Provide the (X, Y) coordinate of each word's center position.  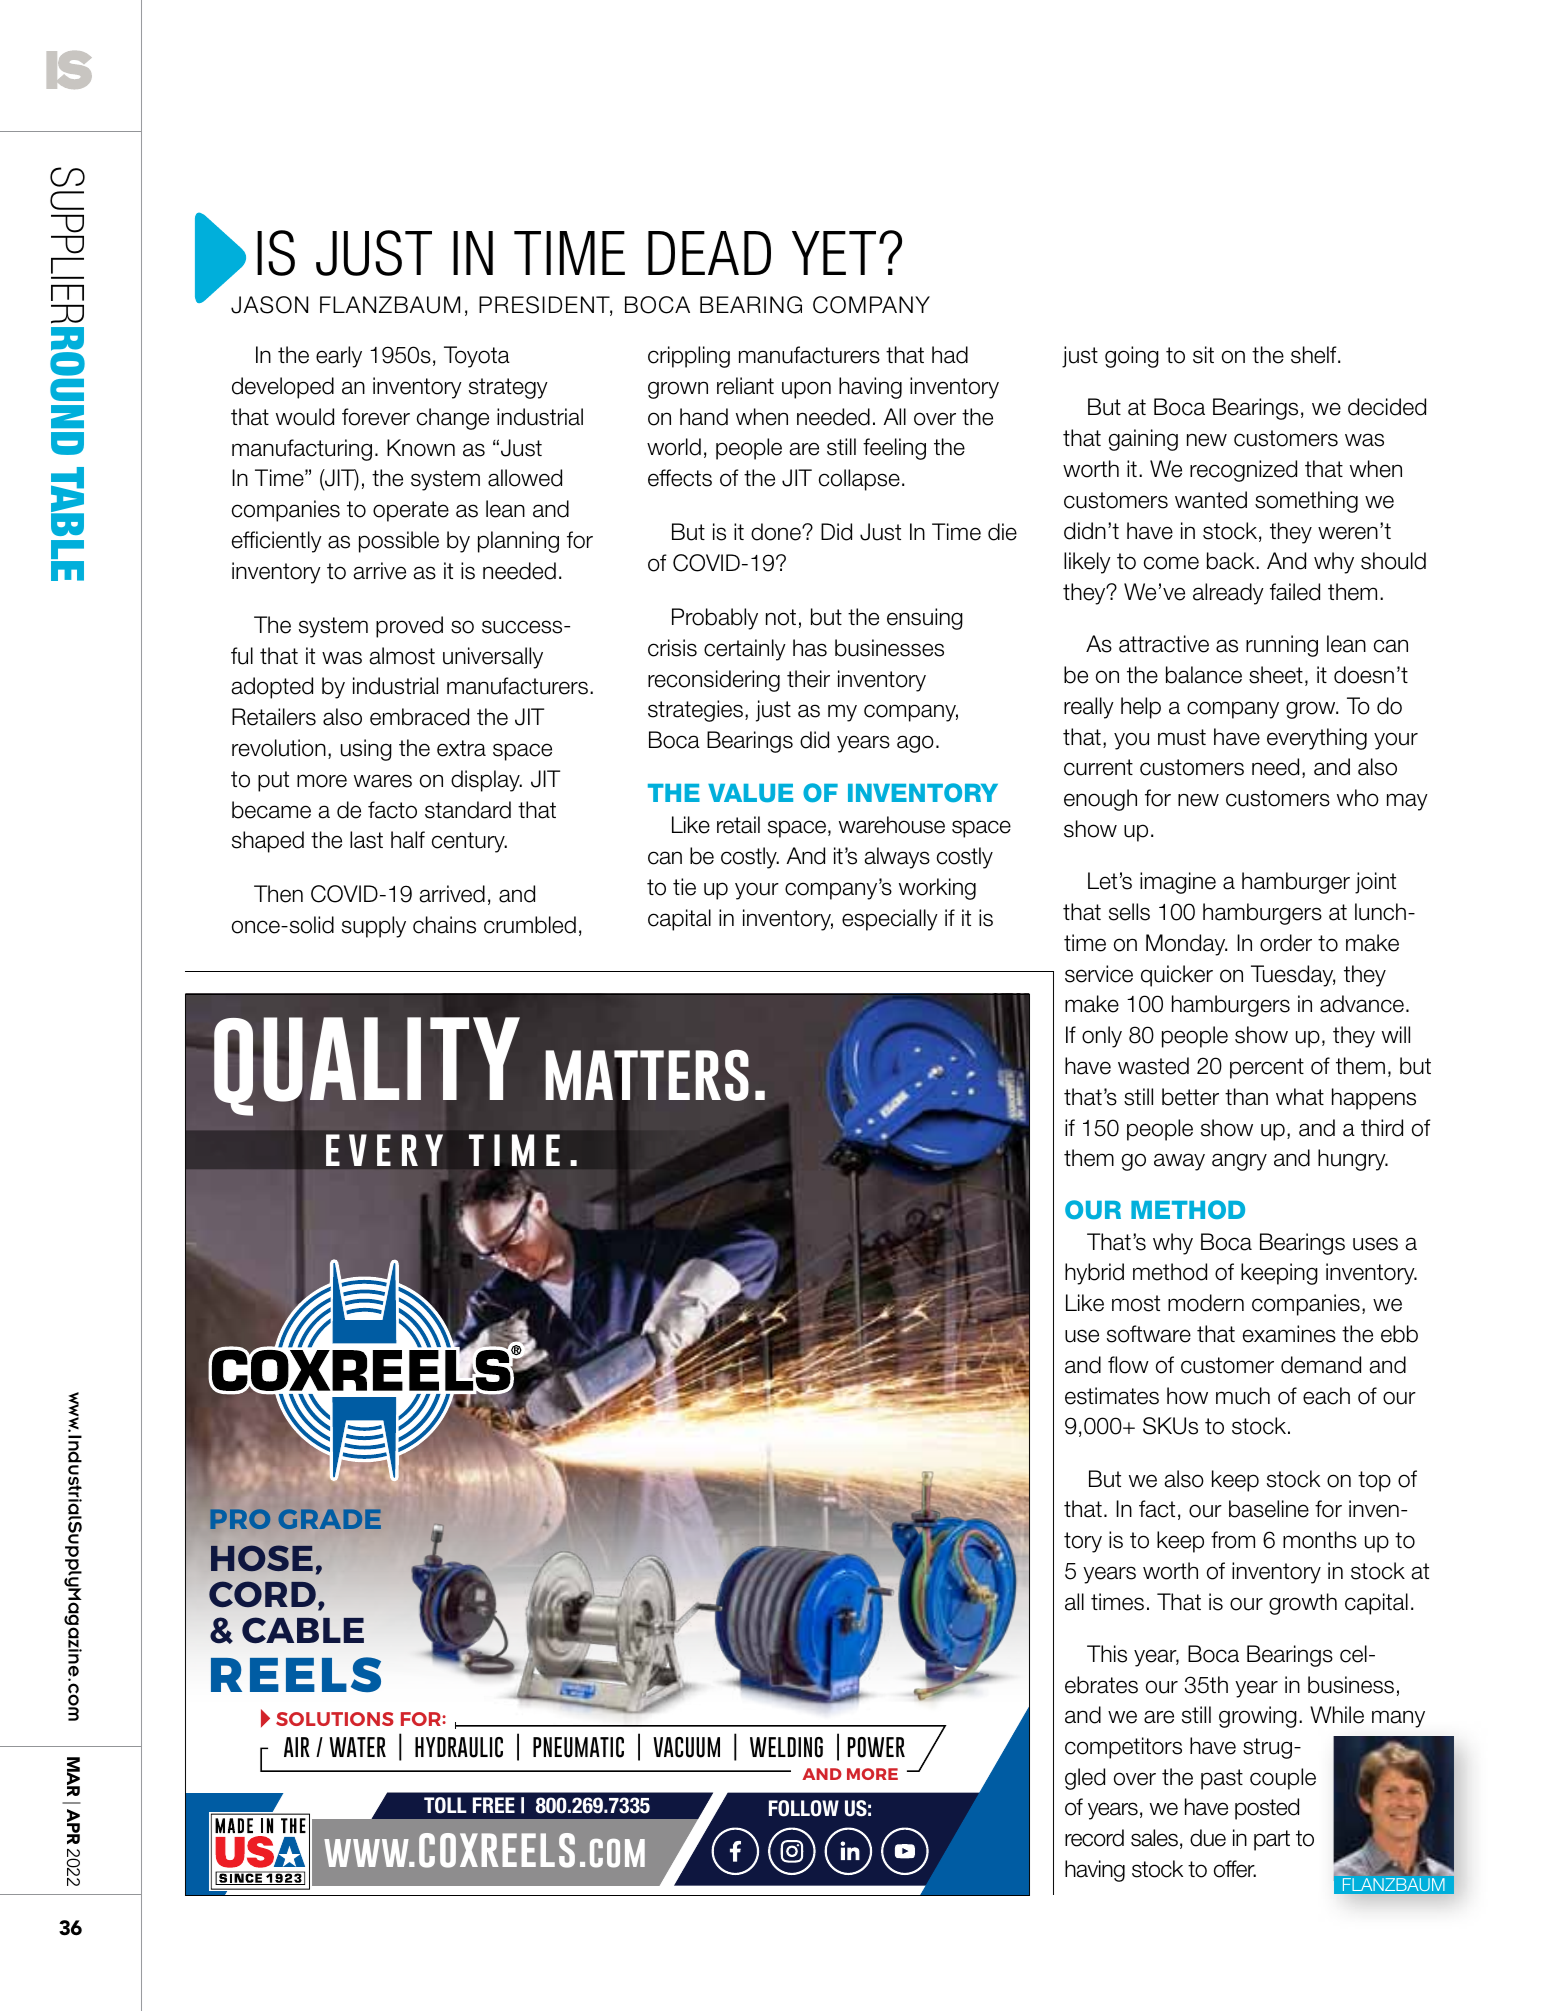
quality (367, 1066)
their (808, 679)
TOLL (445, 1805)
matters (647, 1075)
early (339, 357)
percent (1267, 1068)
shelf (1315, 355)
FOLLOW (804, 1808)
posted (1267, 1809)
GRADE (329, 1519)
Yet (834, 253)
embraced (419, 717)
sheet (1276, 675)
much (1243, 1396)
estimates (1112, 1396)
